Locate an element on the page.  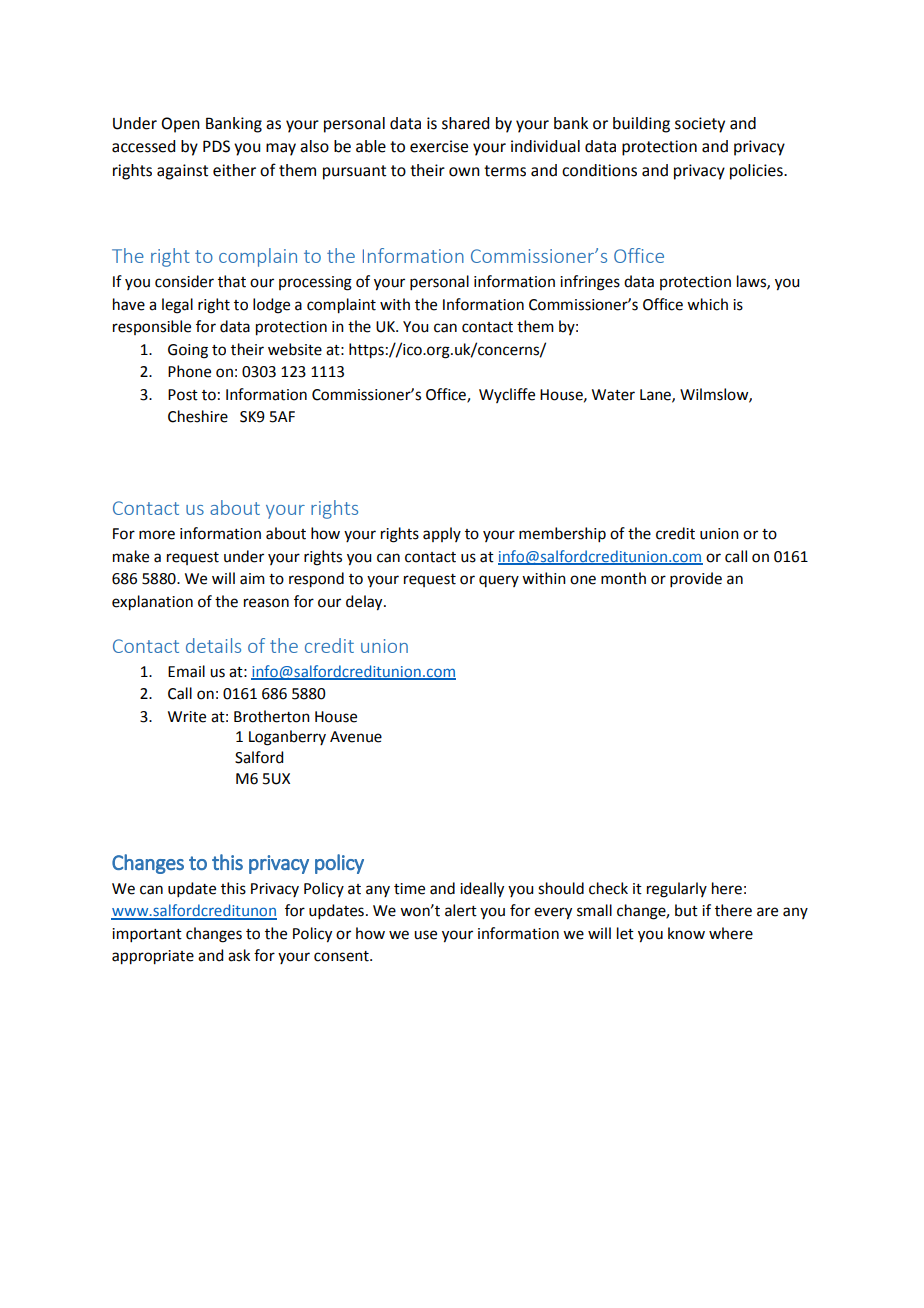
society is located at coordinates (700, 125).
